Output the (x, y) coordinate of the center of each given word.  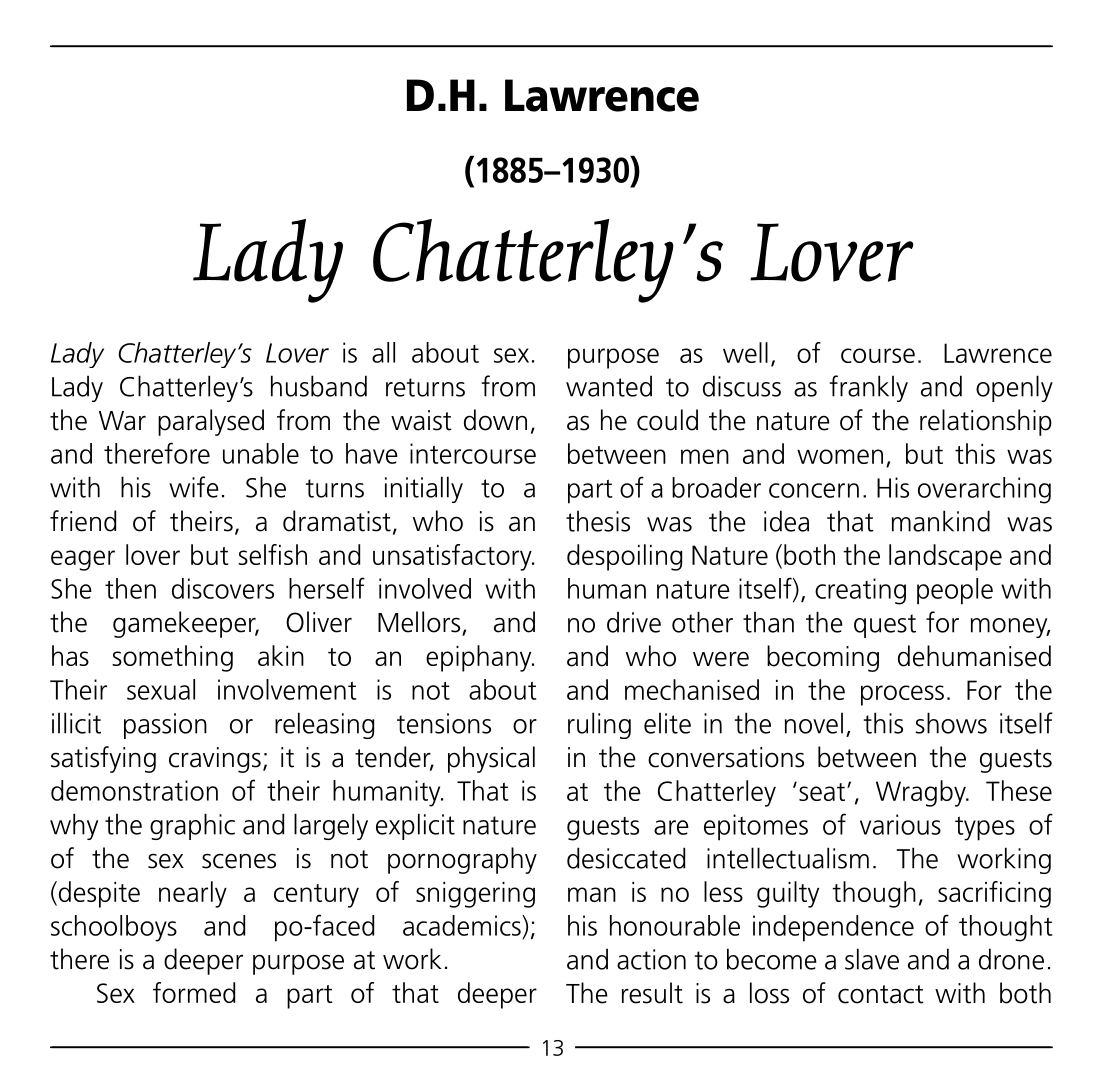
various (900, 824)
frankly (869, 388)
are (671, 827)
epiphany (480, 658)
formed (194, 992)
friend (83, 521)
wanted (609, 386)
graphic (192, 826)
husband (319, 386)
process (902, 695)
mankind (941, 521)
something (172, 658)
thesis (598, 521)
